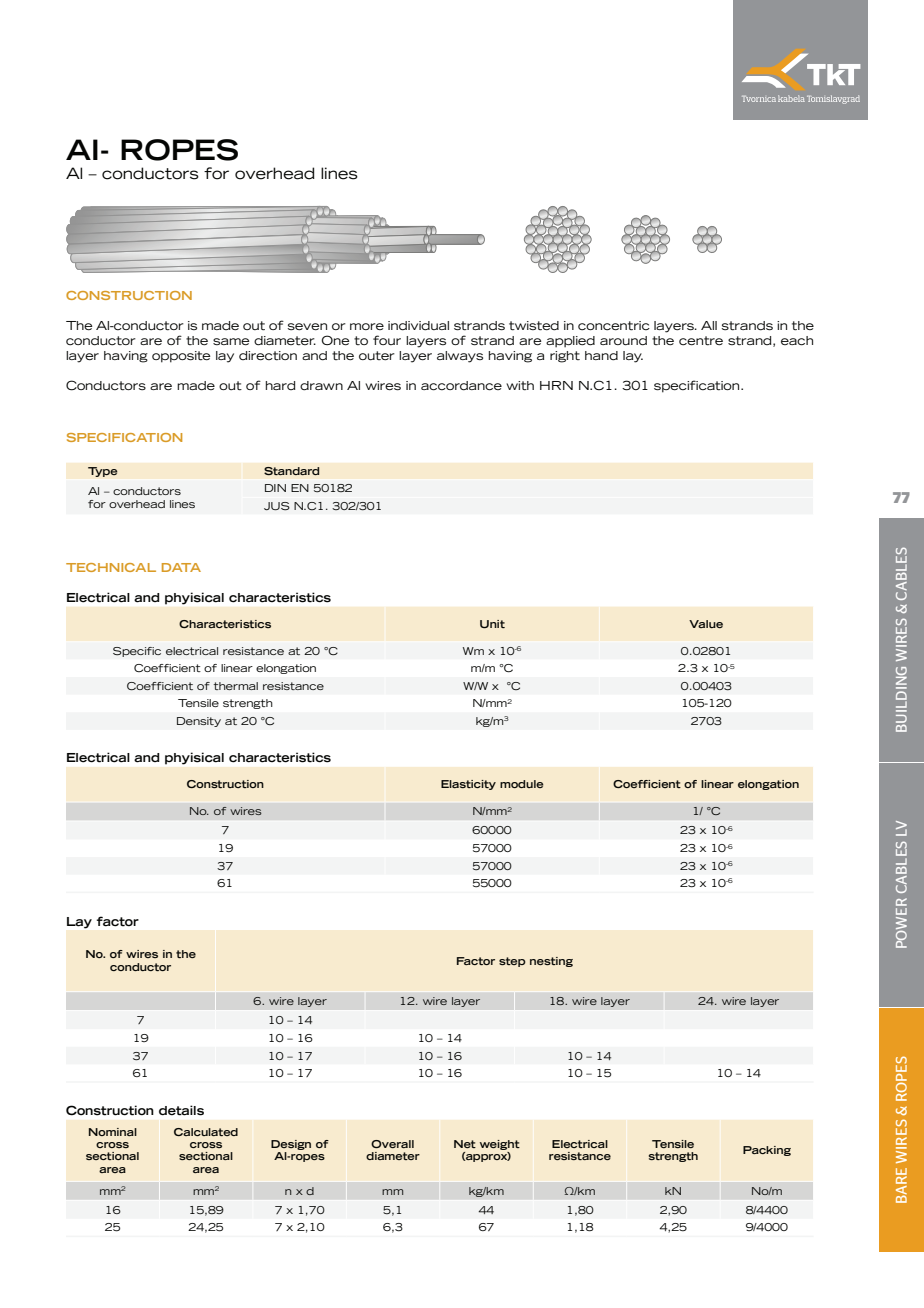  What do you see at coordinates (199, 722) in the screenshot?
I see `Density` at bounding box center [199, 722].
